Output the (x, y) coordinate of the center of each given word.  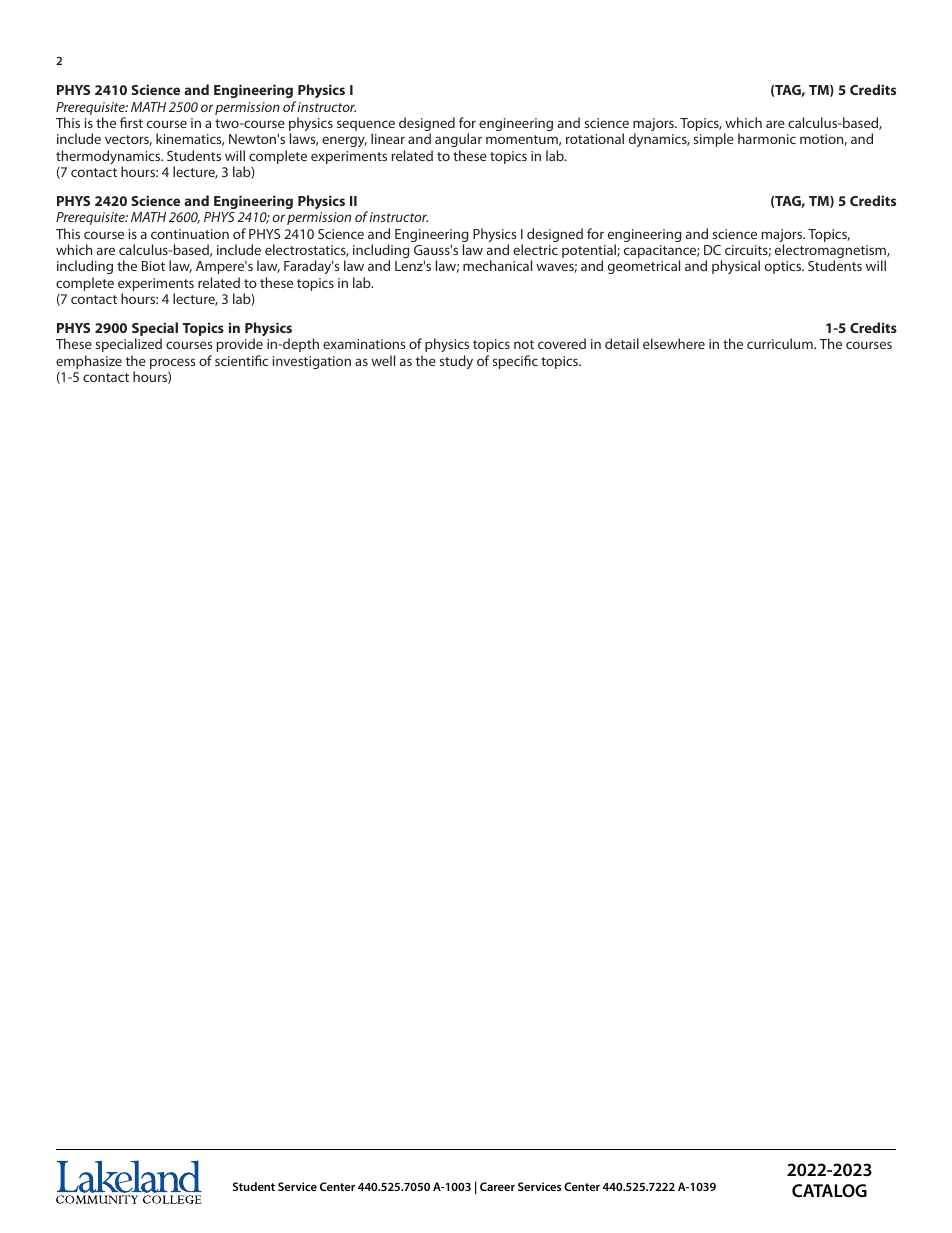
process (172, 363)
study (456, 362)
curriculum (781, 343)
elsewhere (674, 343)
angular (458, 142)
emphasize (89, 362)
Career (497, 1186)
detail (622, 343)
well (383, 360)
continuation (190, 234)
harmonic (767, 138)
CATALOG (829, 1190)
